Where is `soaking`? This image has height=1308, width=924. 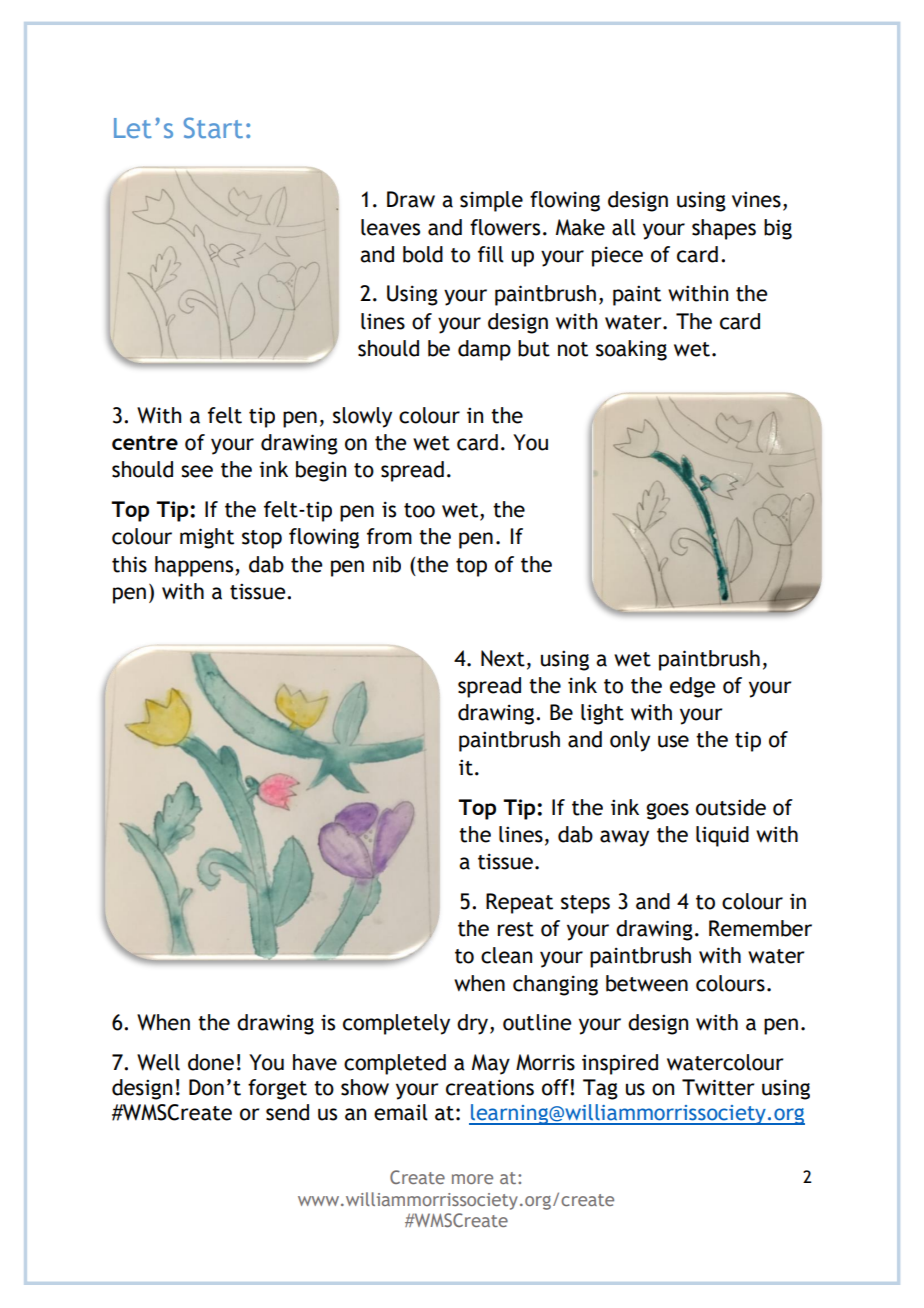
soaking is located at coordinates (631, 350).
